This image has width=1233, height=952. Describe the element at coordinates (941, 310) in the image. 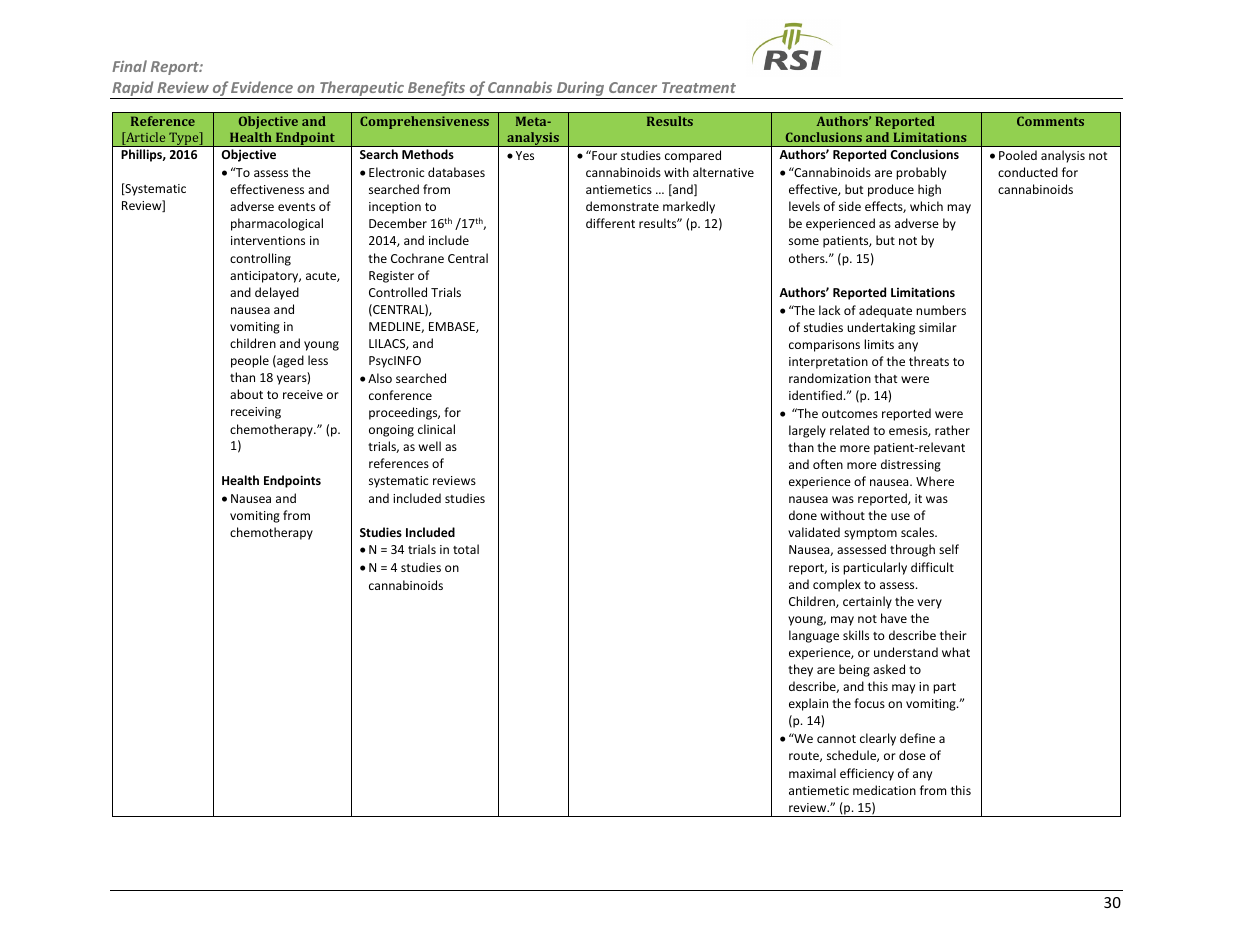

I see `numbers` at that location.
